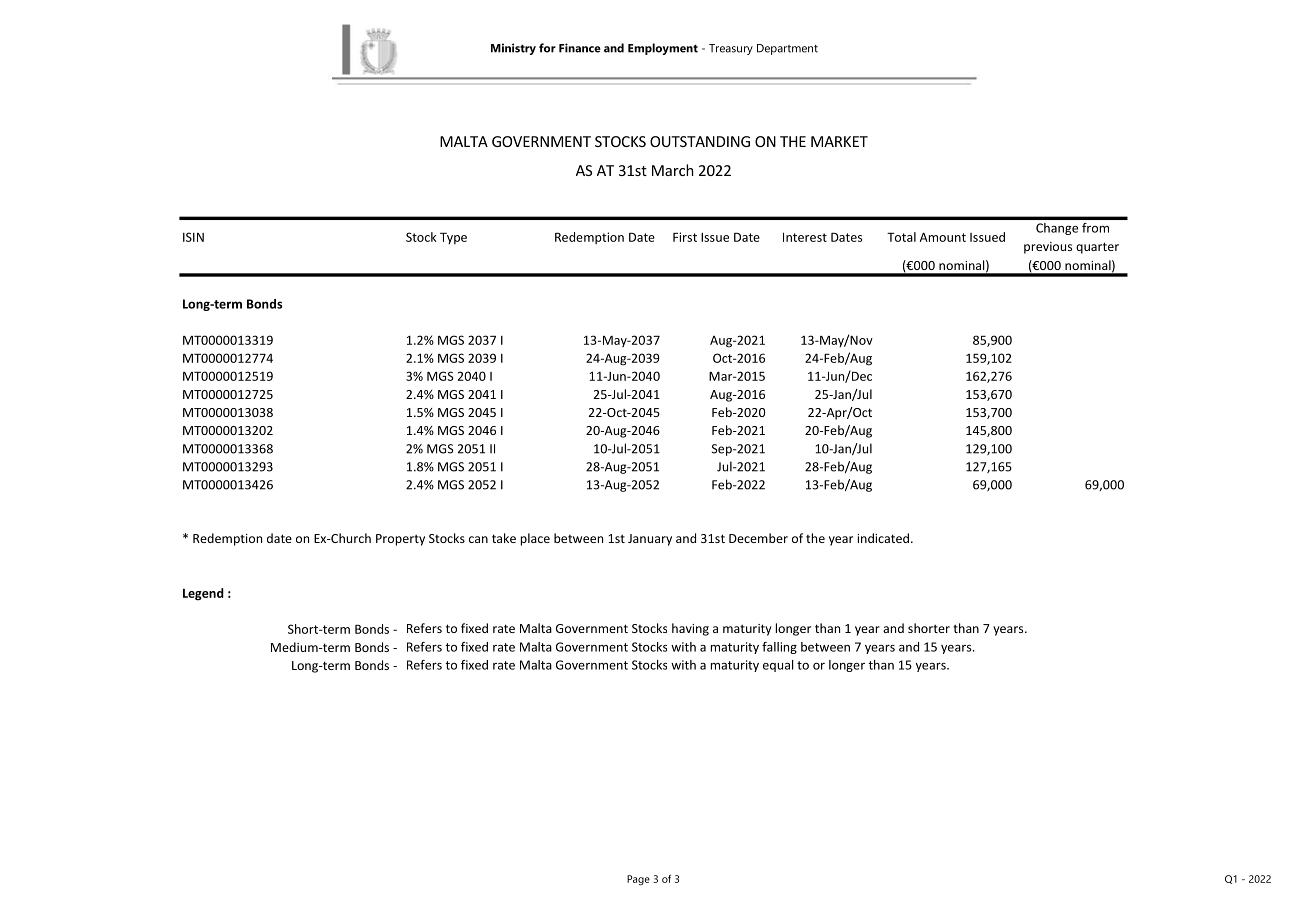 The width and height of the screenshot is (1308, 924). I want to click on equal, so click(778, 666).
